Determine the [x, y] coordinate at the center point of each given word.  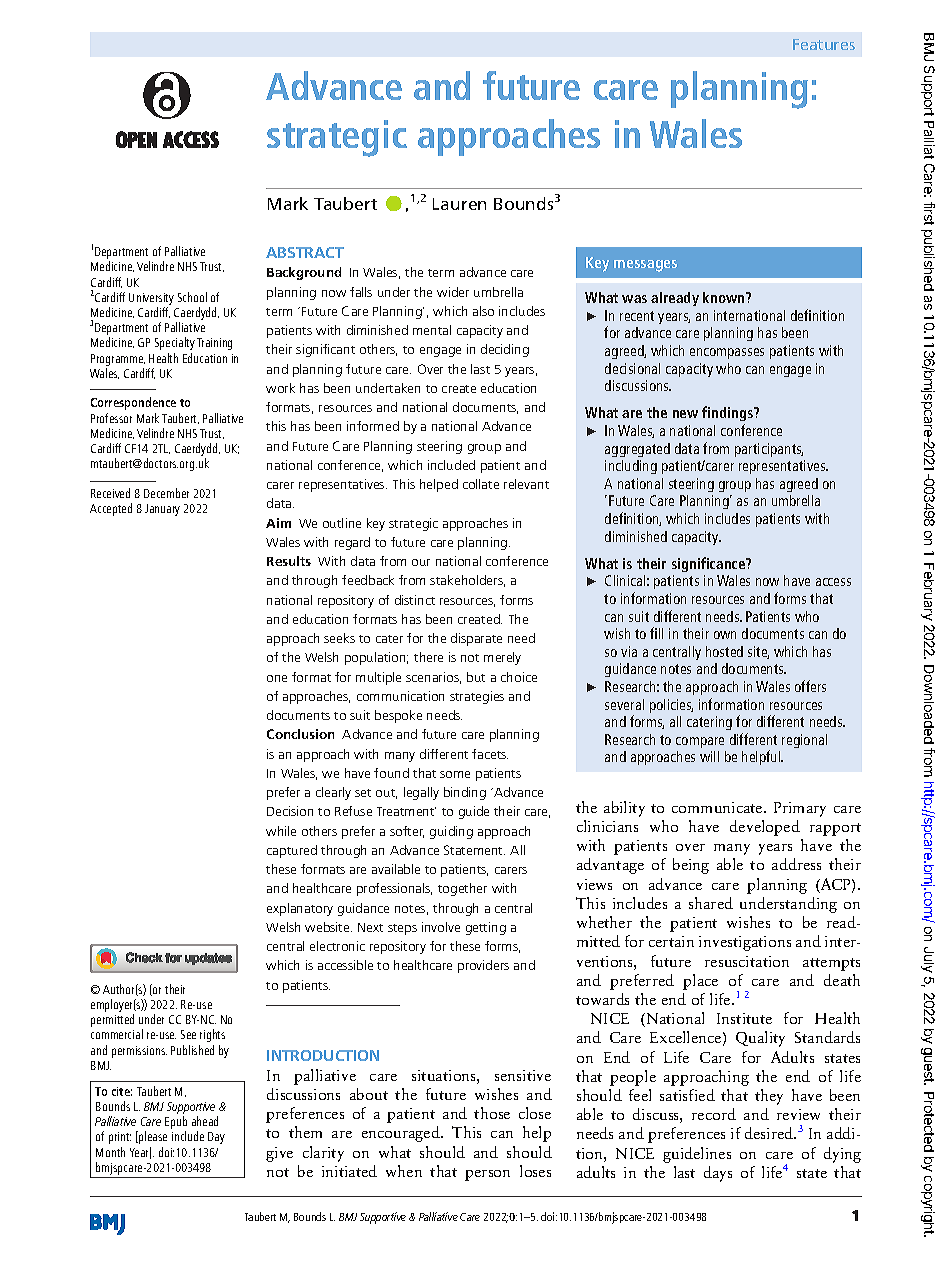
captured [292, 851]
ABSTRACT [305, 252]
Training [214, 344]
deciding [505, 350]
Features [824, 44]
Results [289, 561]
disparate [476, 639]
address [796, 864]
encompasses [727, 353]
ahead [205, 1121]
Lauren [459, 204]
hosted [724, 651]
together [462, 889]
